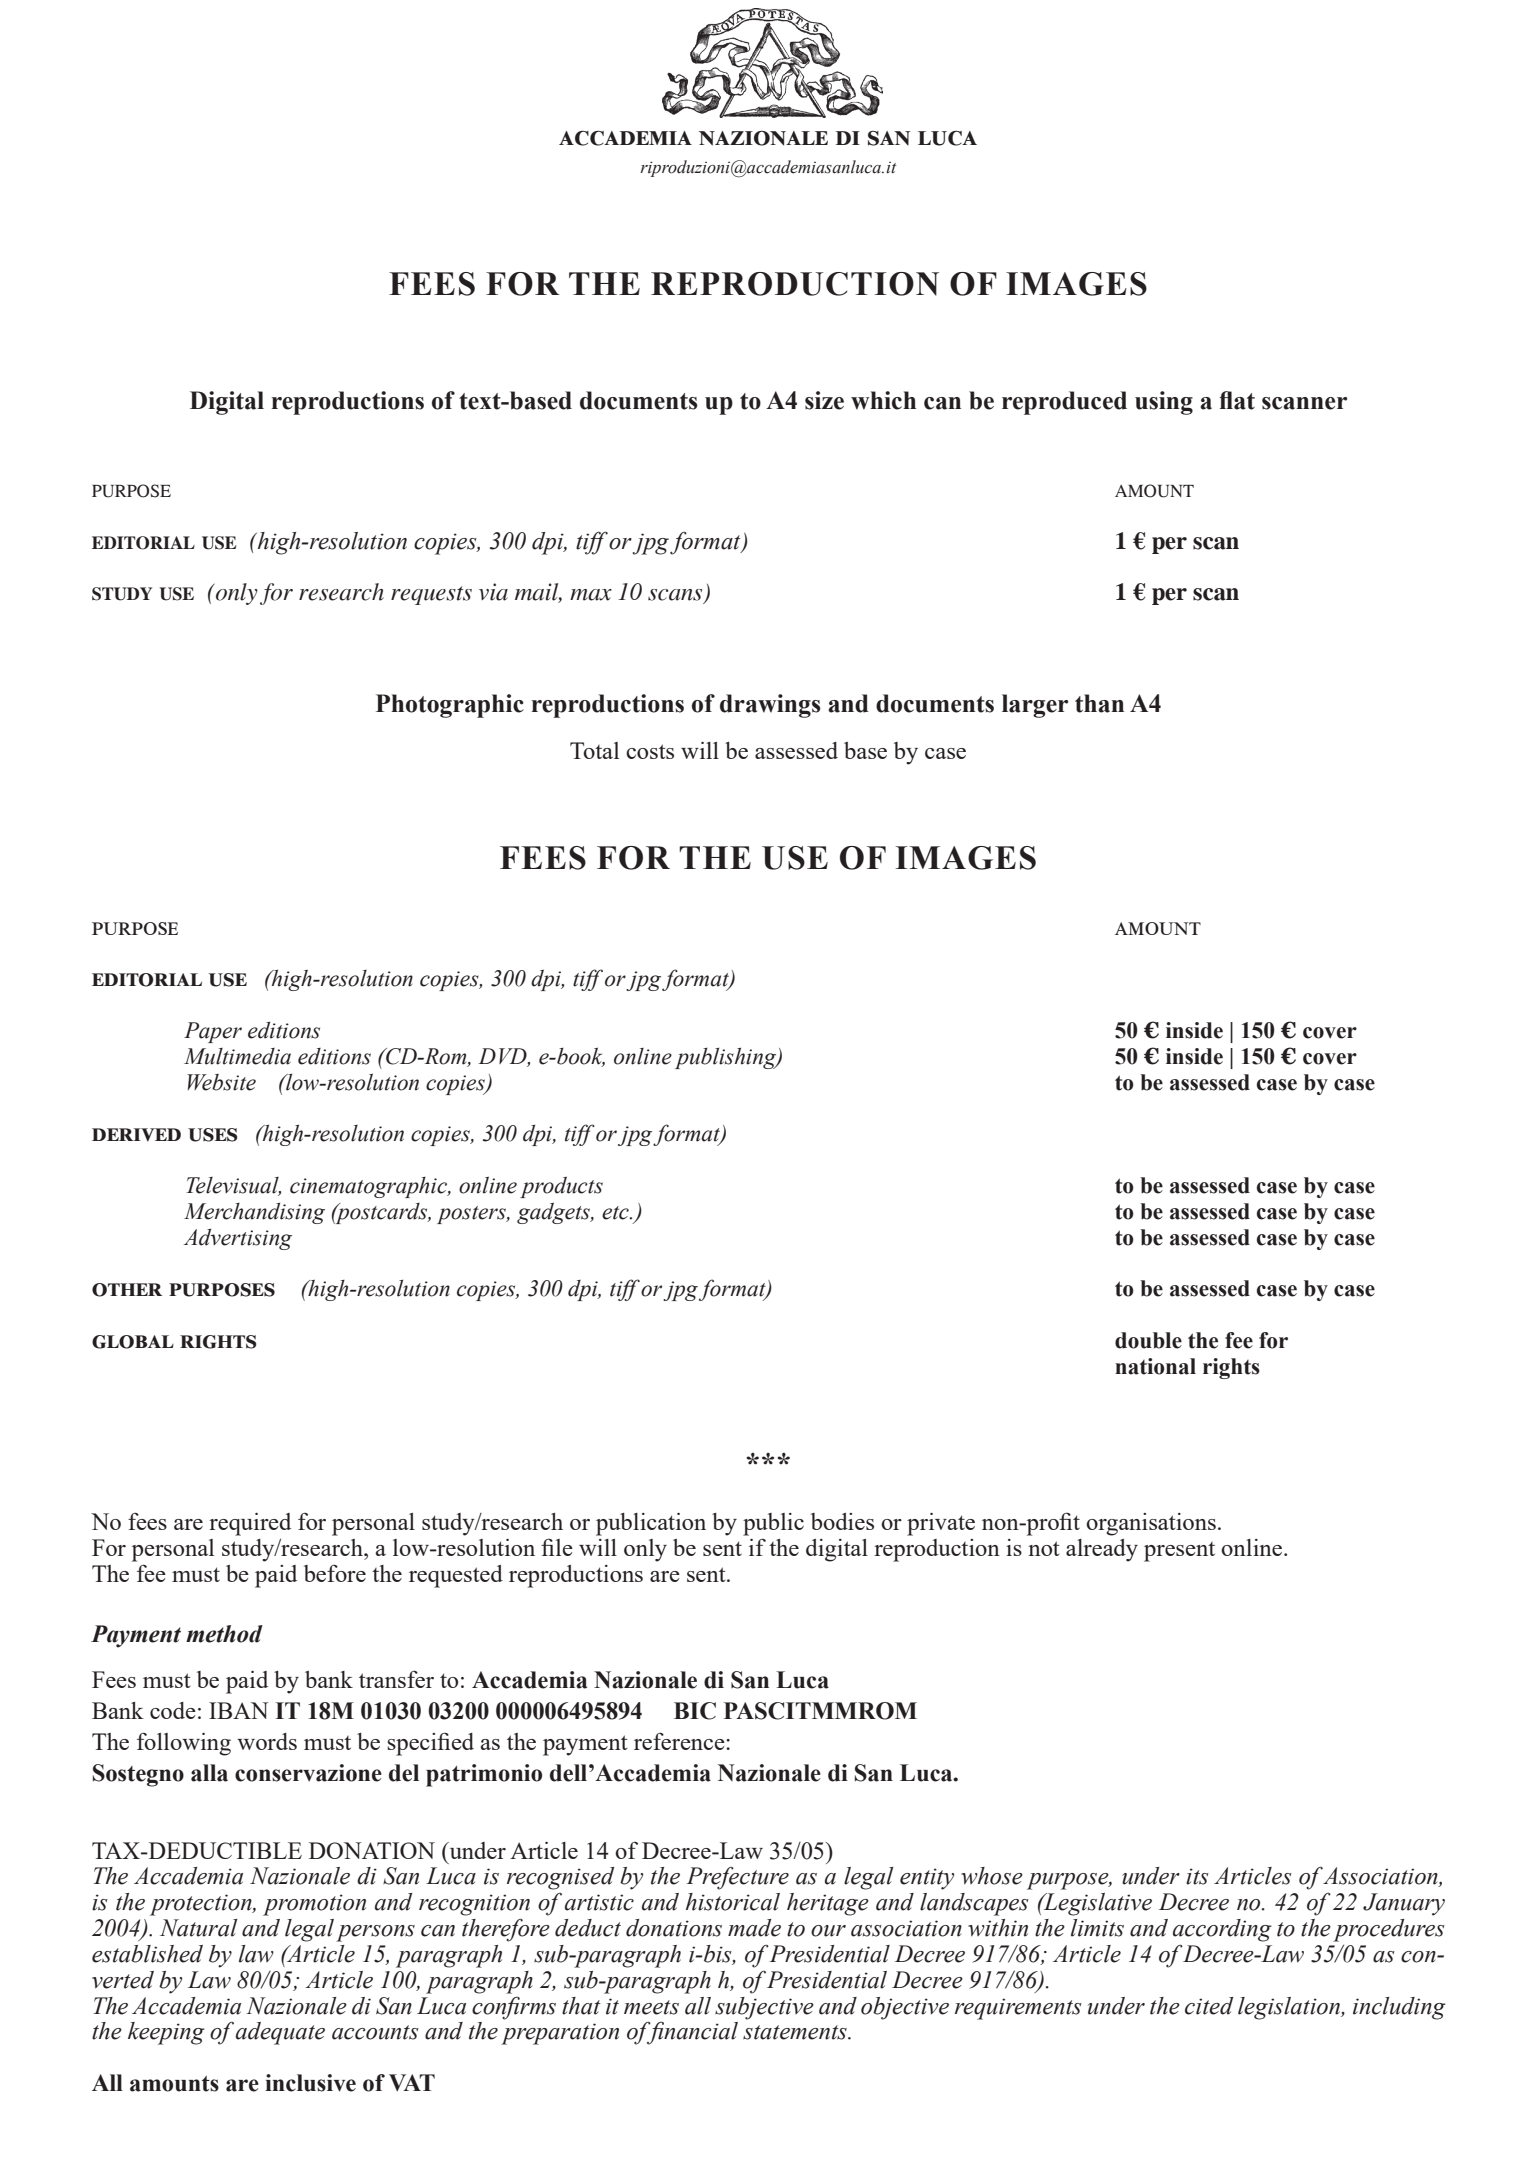 The image size is (1538, 2175). Describe the element at coordinates (1237, 400) in the screenshot. I see `flat` at that location.
